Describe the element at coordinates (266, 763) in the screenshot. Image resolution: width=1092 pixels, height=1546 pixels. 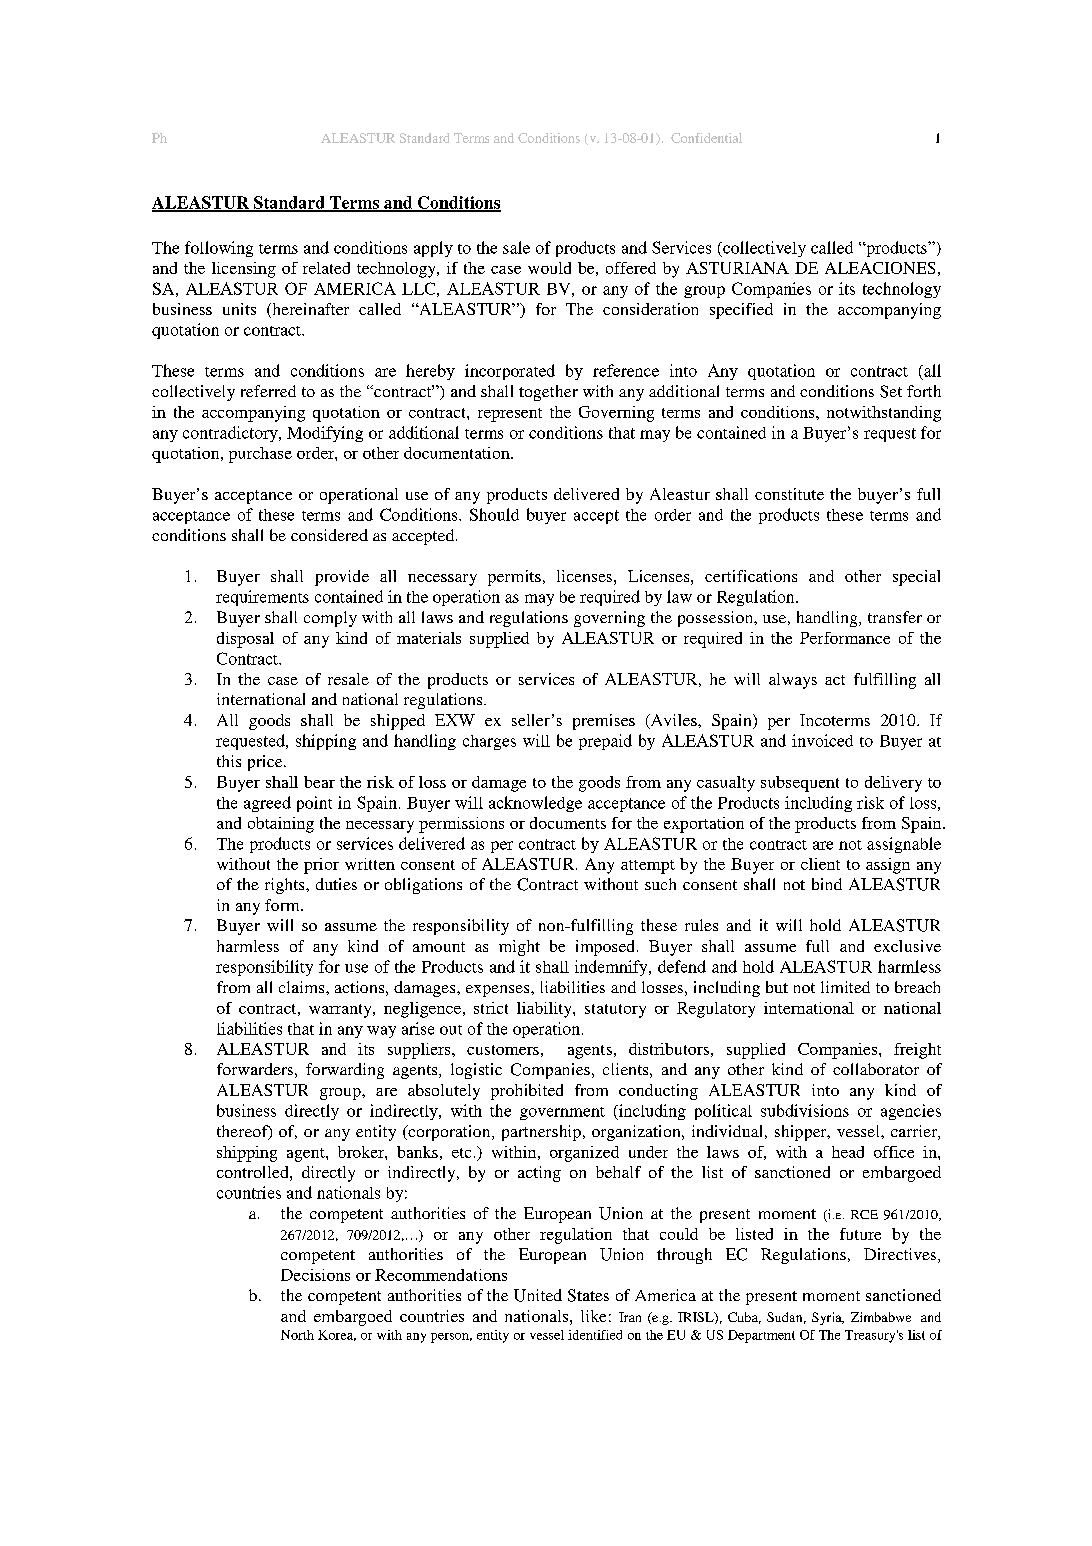
I see `price` at that location.
